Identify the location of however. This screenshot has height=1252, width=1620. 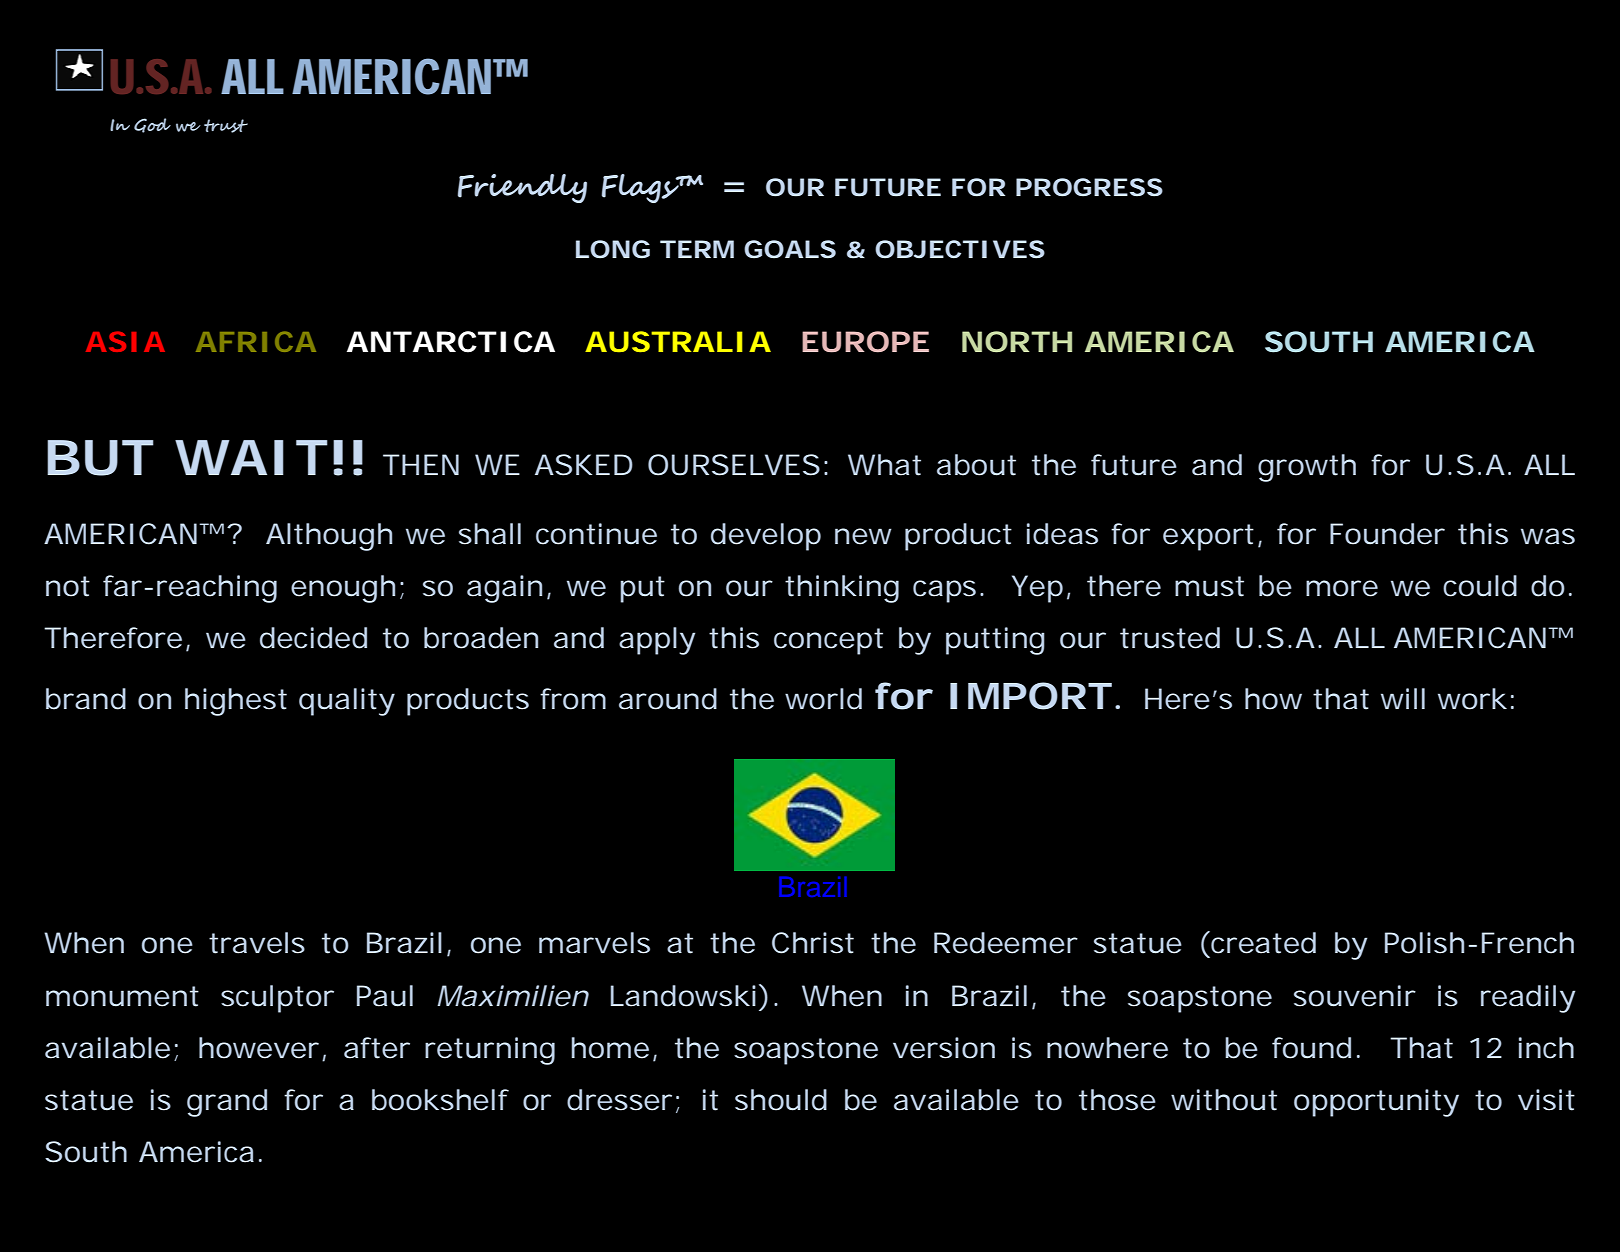
(259, 1048).
